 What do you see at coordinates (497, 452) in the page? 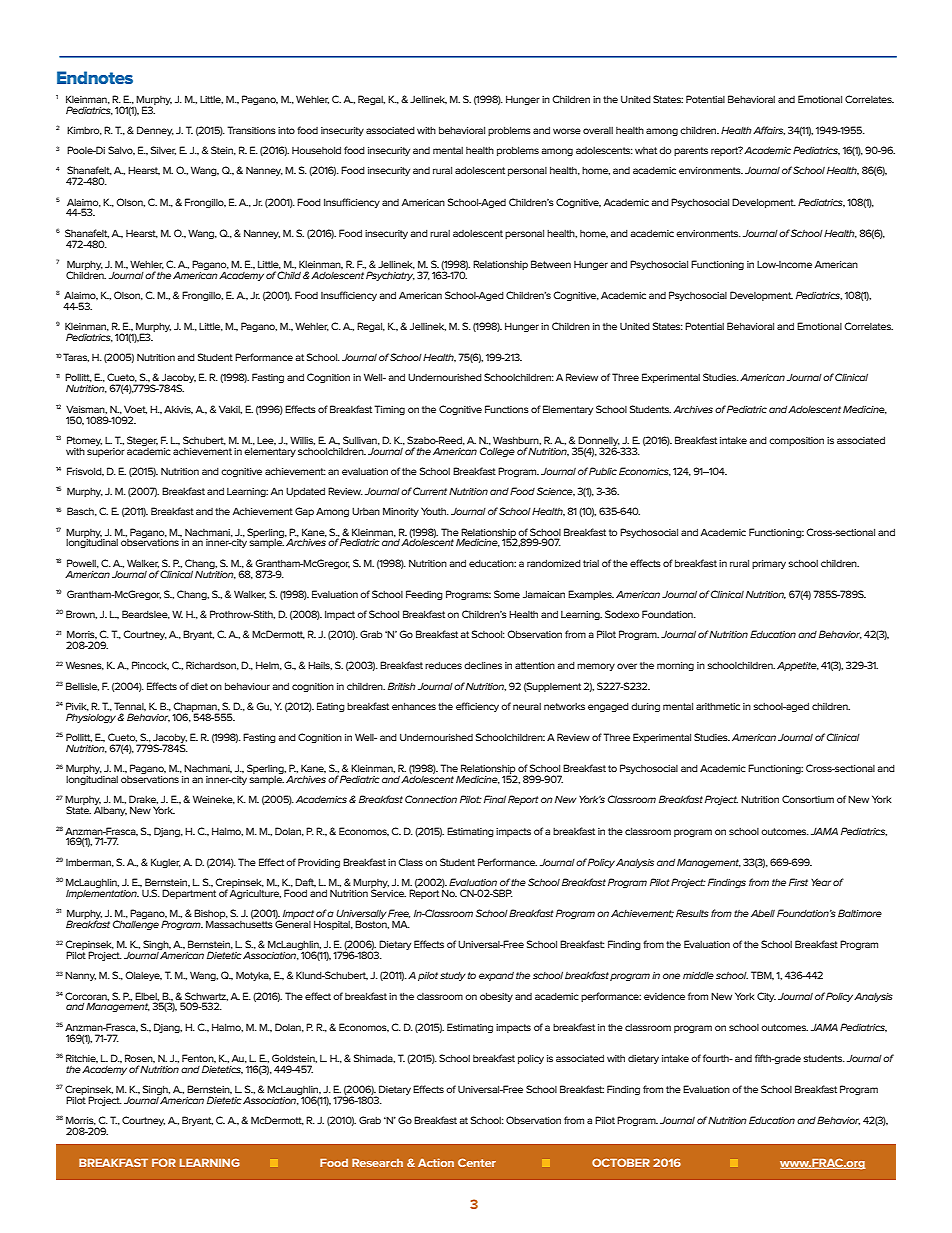
I see `College` at bounding box center [497, 452].
